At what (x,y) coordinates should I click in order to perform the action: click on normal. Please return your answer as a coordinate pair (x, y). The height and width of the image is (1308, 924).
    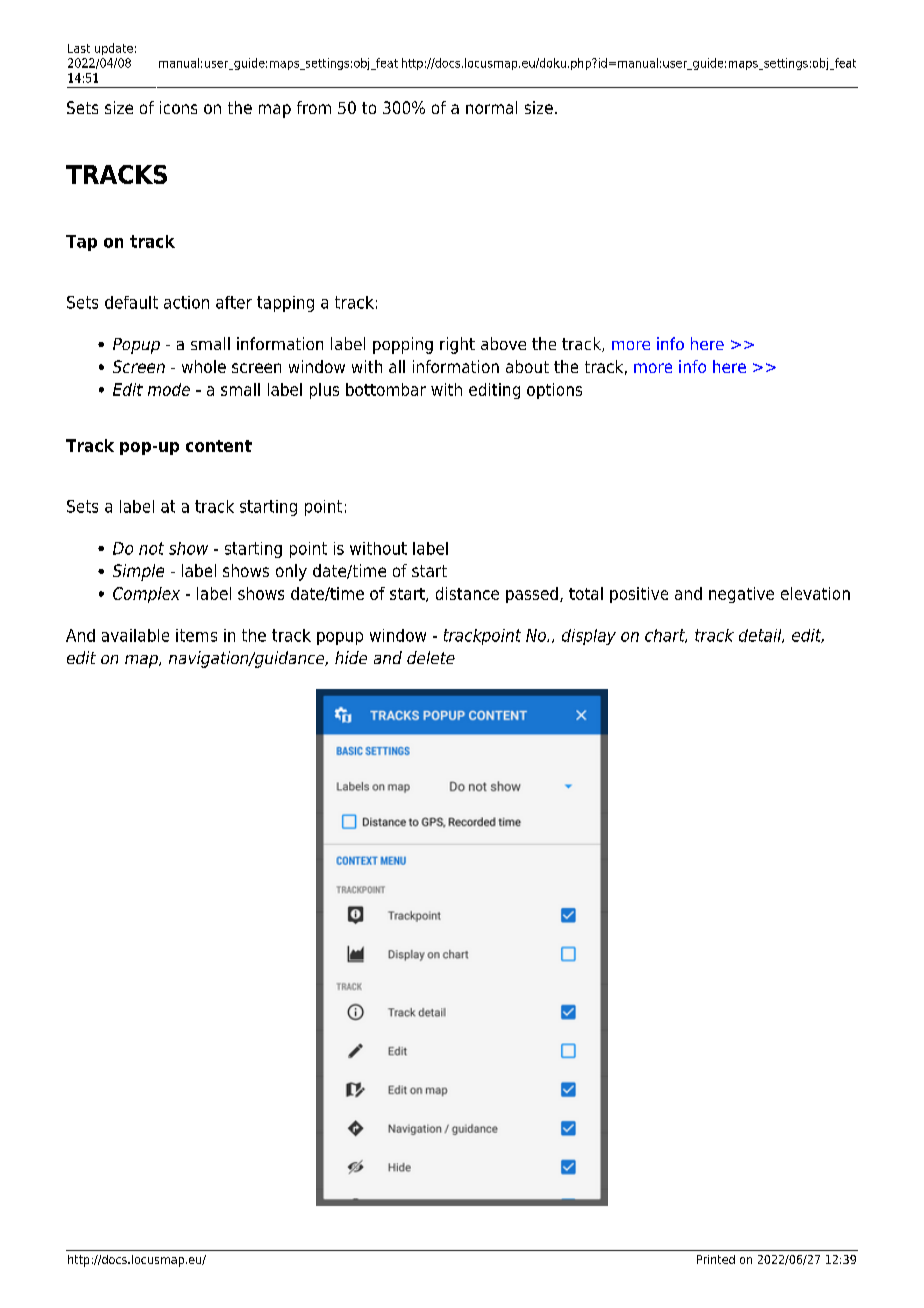
    Looking at the image, I should click on (491, 107).
